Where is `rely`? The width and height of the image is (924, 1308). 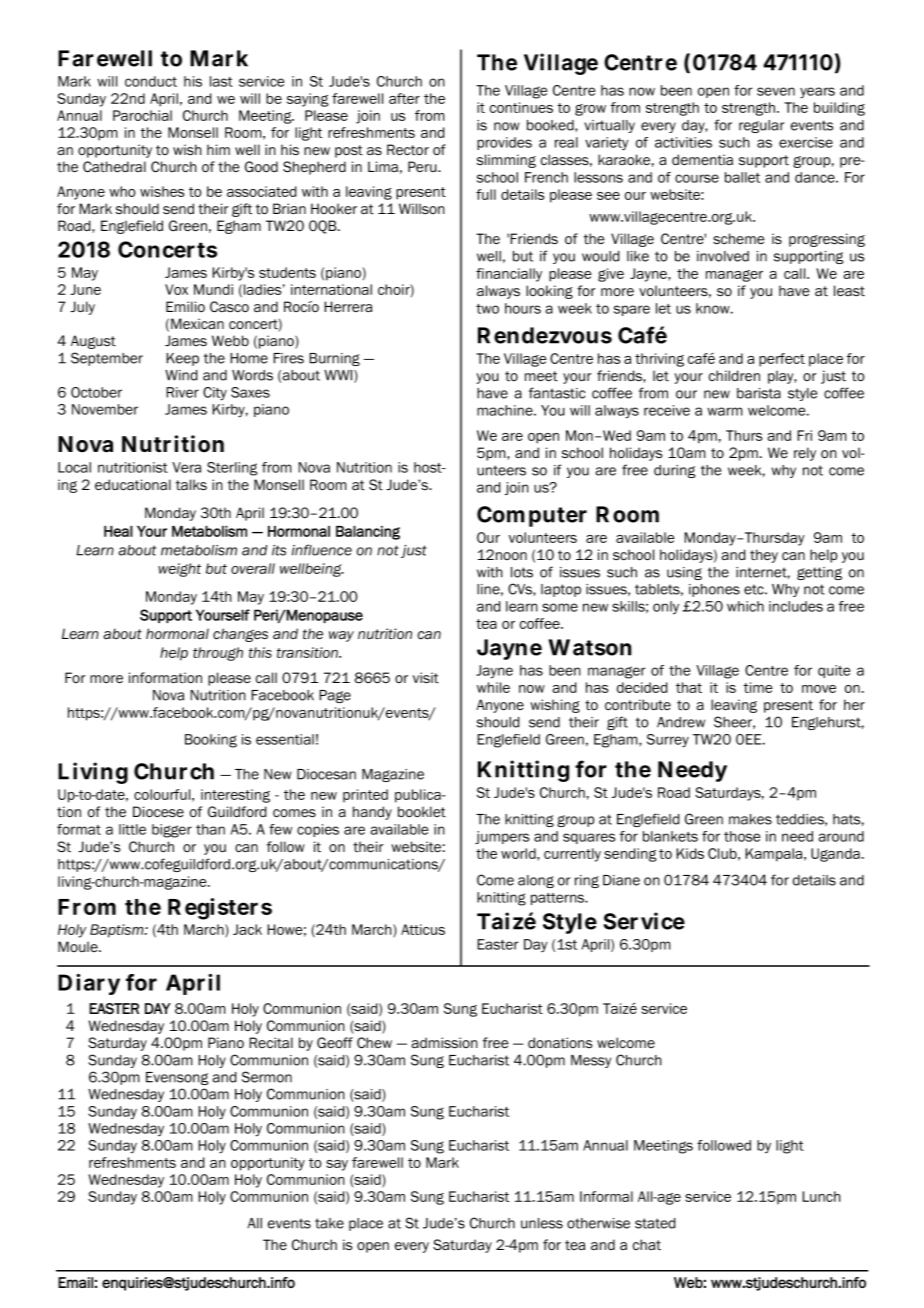 rely is located at coordinates (805, 454).
